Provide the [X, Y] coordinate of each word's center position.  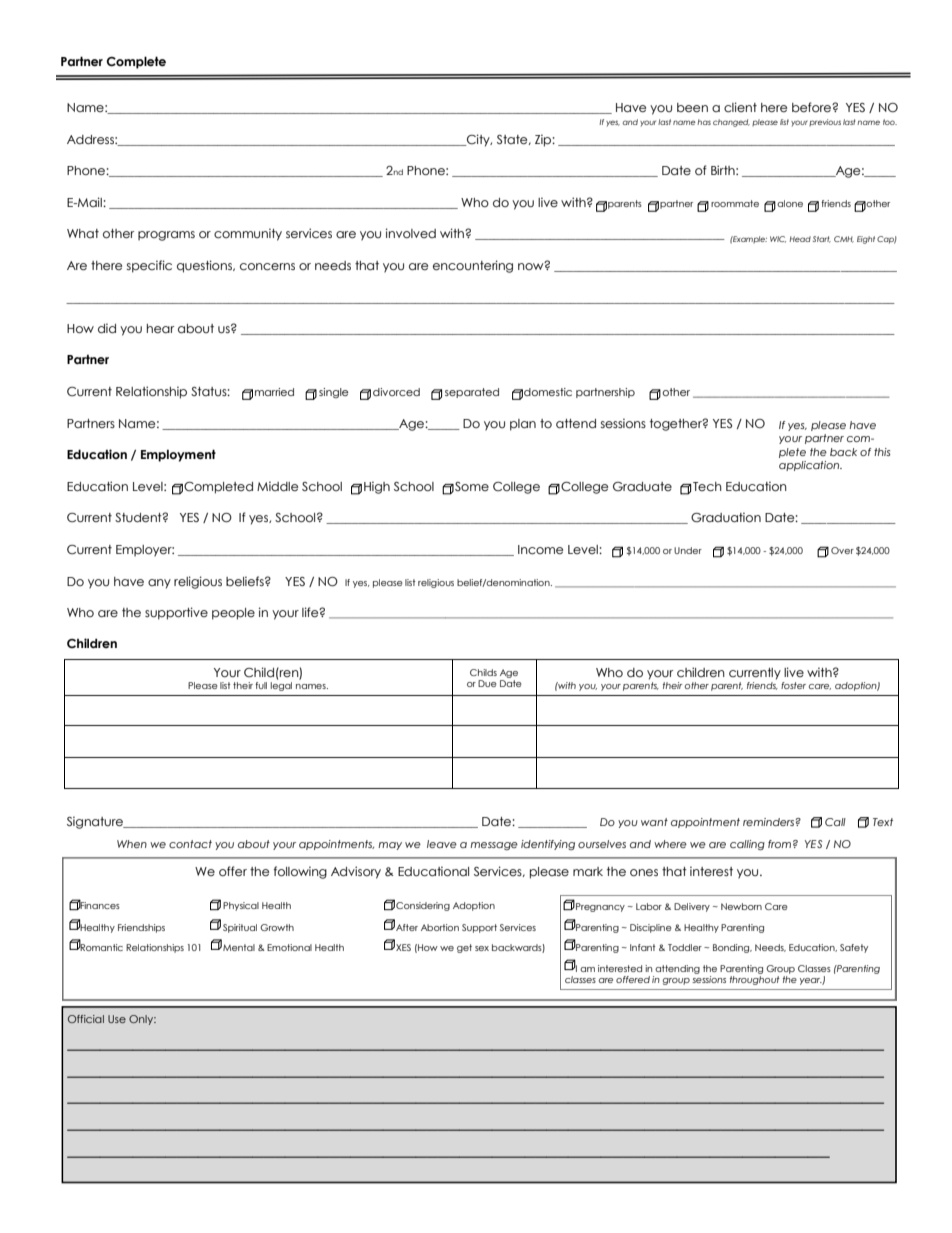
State [513, 140]
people [233, 614]
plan [523, 425]
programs [166, 236]
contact [190, 844]
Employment [178, 455]
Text [883, 822]
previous [825, 122]
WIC [778, 239]
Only [142, 1020]
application [810, 466]
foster [793, 685]
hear [160, 328]
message [494, 846]
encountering [473, 266]
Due [487, 683]
